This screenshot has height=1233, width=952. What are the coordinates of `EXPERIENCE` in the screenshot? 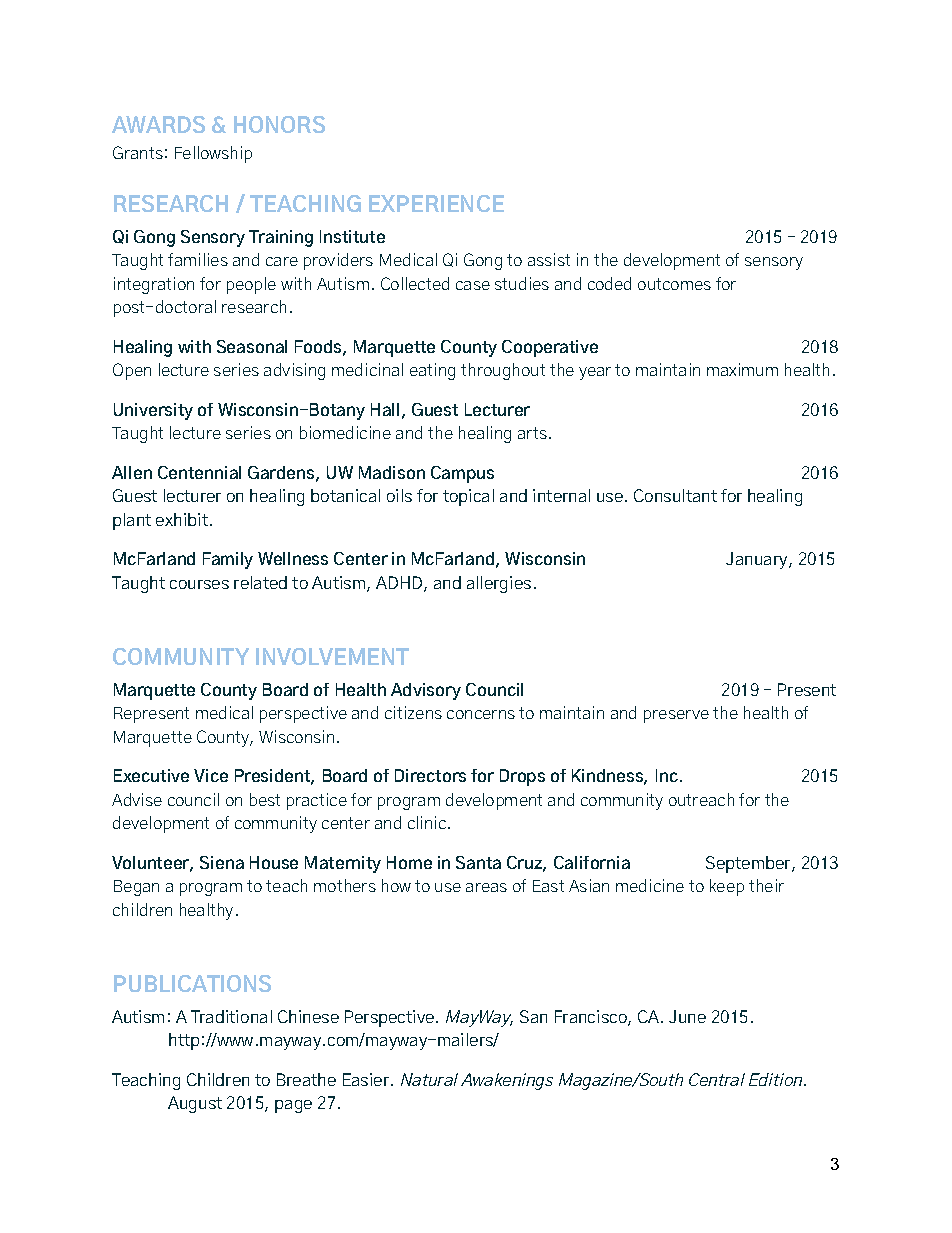 It's located at (436, 203).
